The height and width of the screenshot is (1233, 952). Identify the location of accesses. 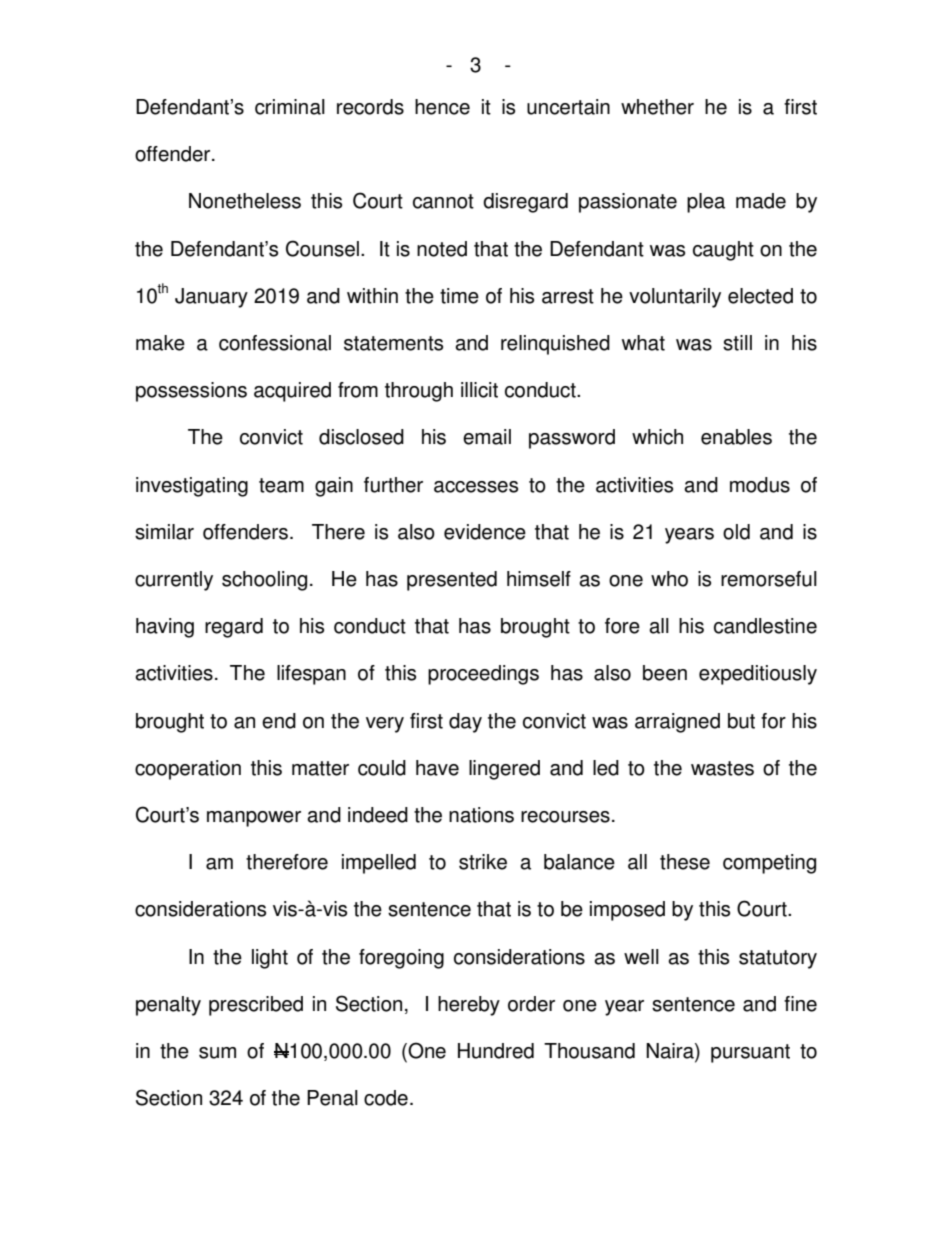
(476, 487).
